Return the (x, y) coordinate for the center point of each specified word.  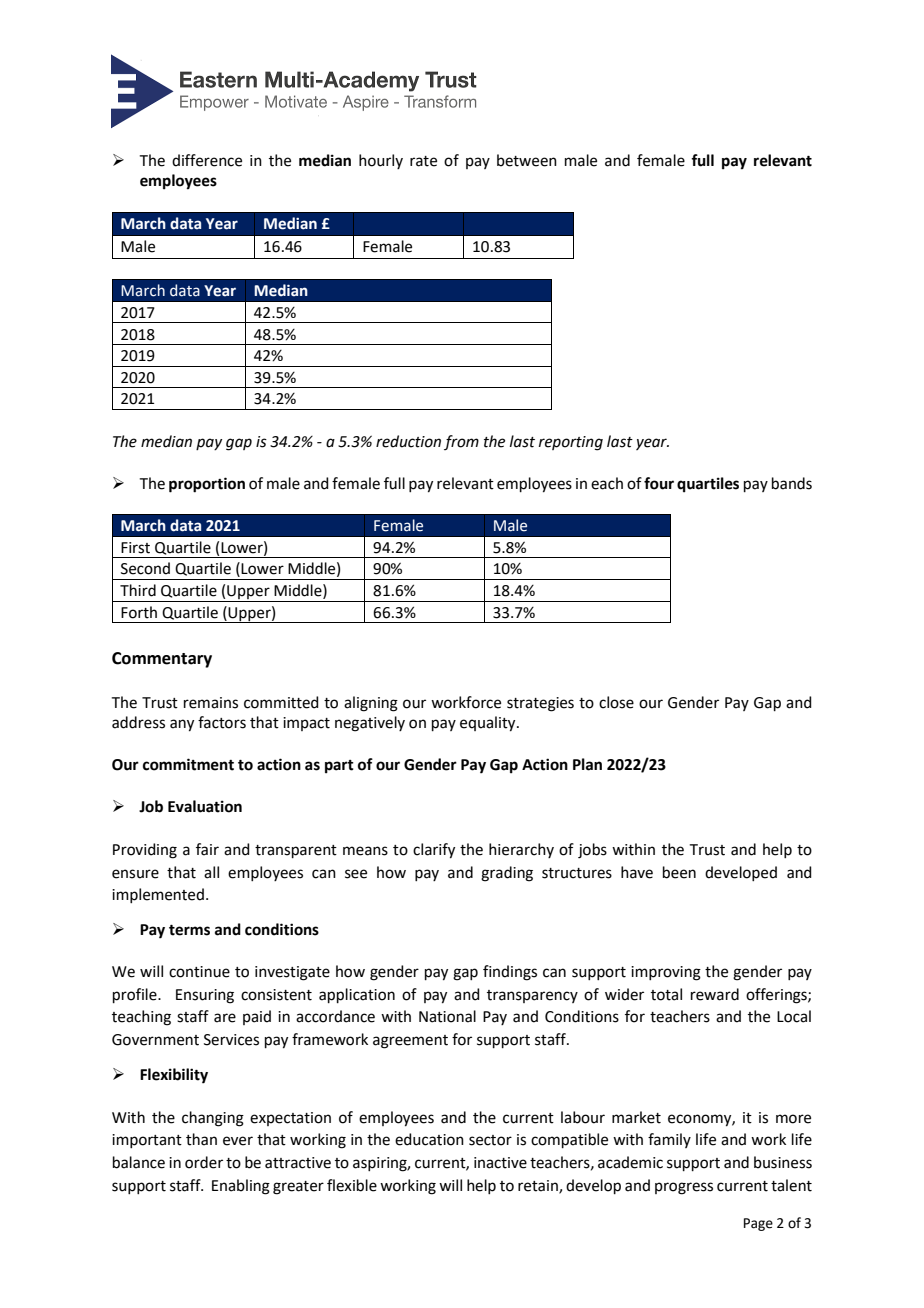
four (659, 483)
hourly (381, 161)
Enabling (241, 1187)
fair (207, 849)
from (461, 442)
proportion (207, 485)
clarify (434, 851)
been (679, 872)
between (527, 160)
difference (207, 160)
